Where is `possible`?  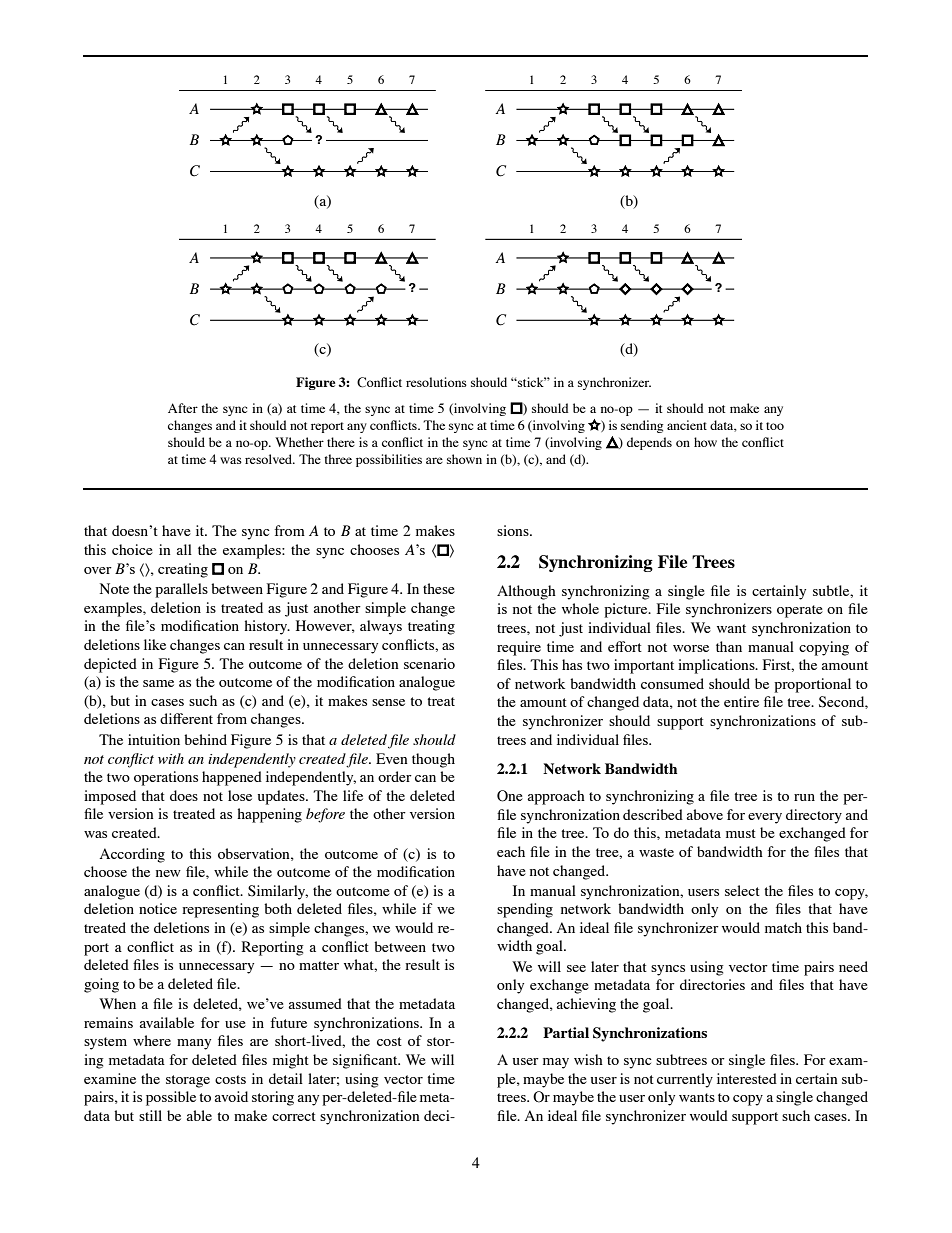
possible is located at coordinates (171, 1098).
